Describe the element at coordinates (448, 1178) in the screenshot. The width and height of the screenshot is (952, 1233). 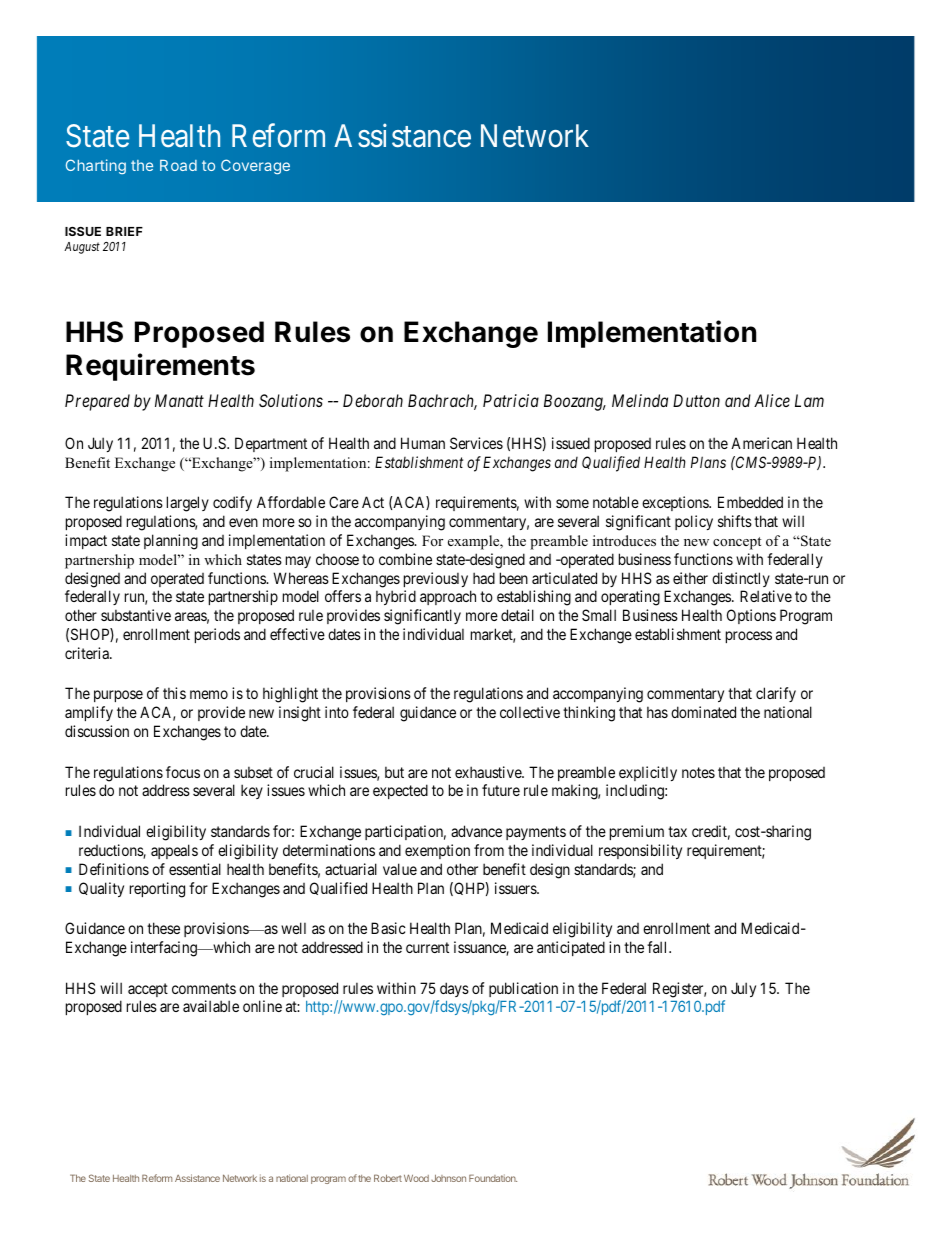
I see `Johnson` at that location.
